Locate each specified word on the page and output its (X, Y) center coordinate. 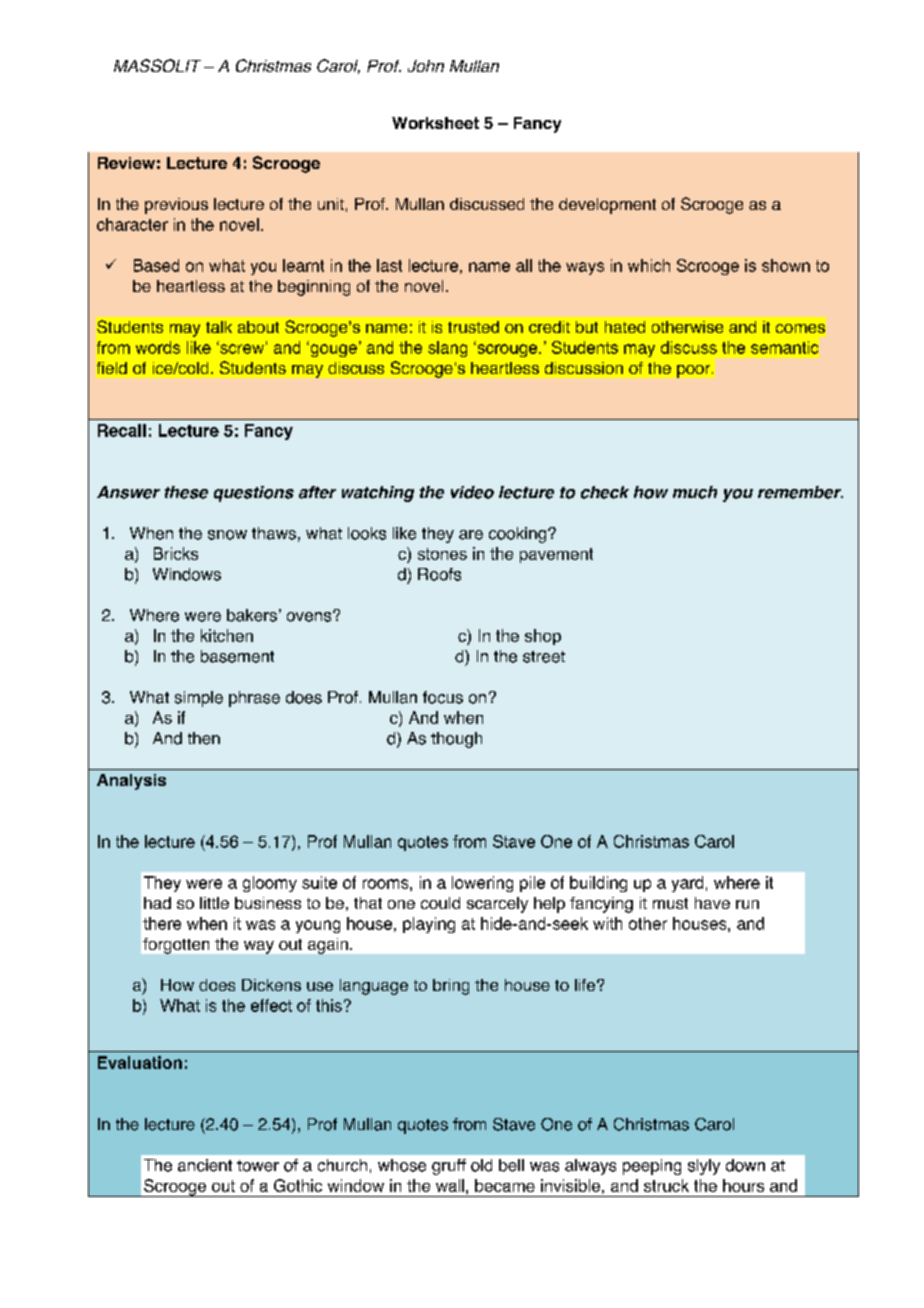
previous (176, 206)
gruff (449, 1167)
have (712, 903)
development (607, 206)
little (214, 903)
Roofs (439, 574)
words (158, 347)
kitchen (227, 635)
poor (695, 371)
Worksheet (435, 123)
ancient (205, 1165)
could (440, 903)
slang (447, 349)
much (695, 492)
